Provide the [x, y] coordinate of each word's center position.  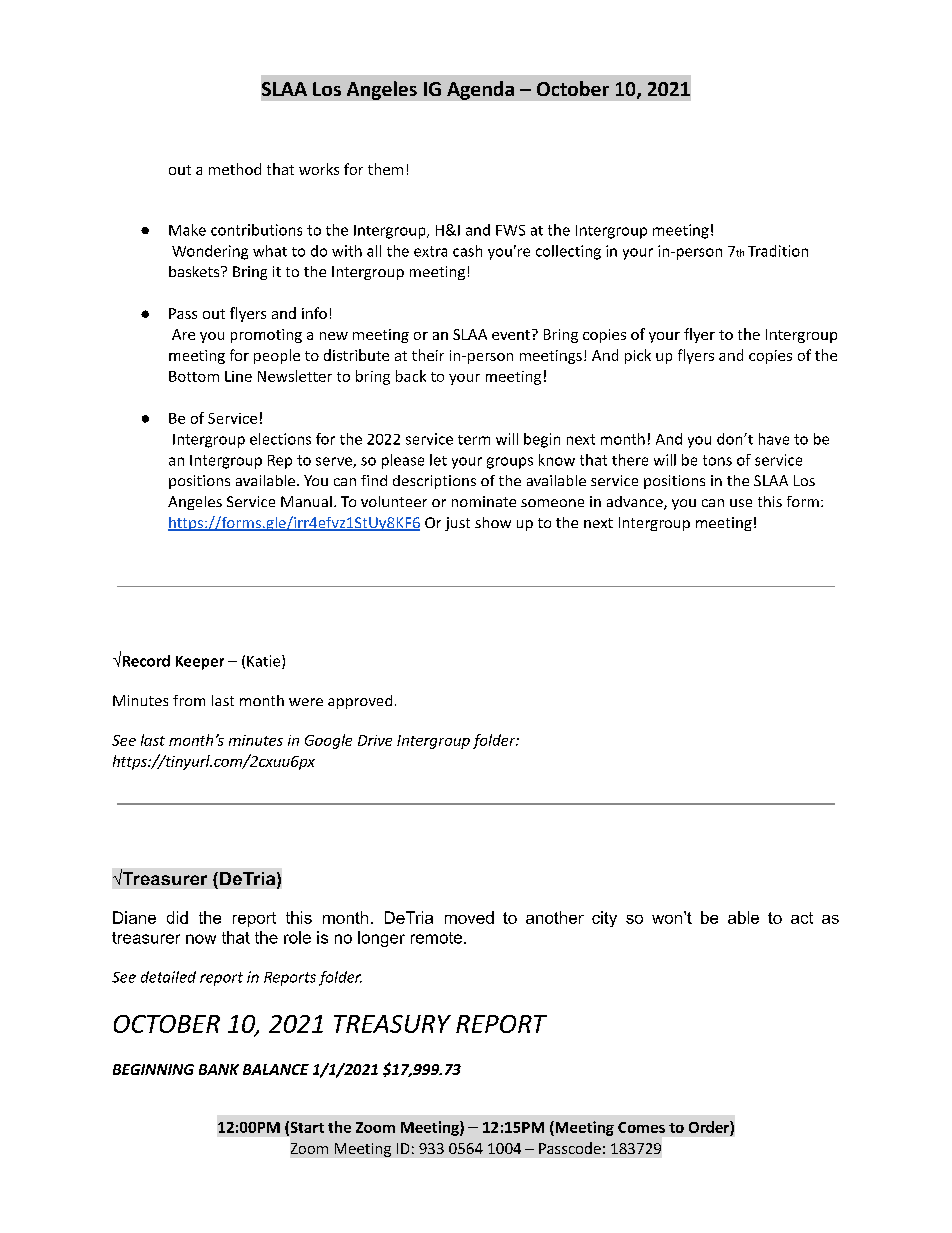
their [428, 355]
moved [469, 917]
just [457, 524]
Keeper [200, 663]
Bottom [194, 376]
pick [638, 356]
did [177, 917]
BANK [219, 1069]
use [741, 503]
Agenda [480, 90]
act [802, 918]
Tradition [778, 251]
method [235, 169]
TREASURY [392, 1024]
